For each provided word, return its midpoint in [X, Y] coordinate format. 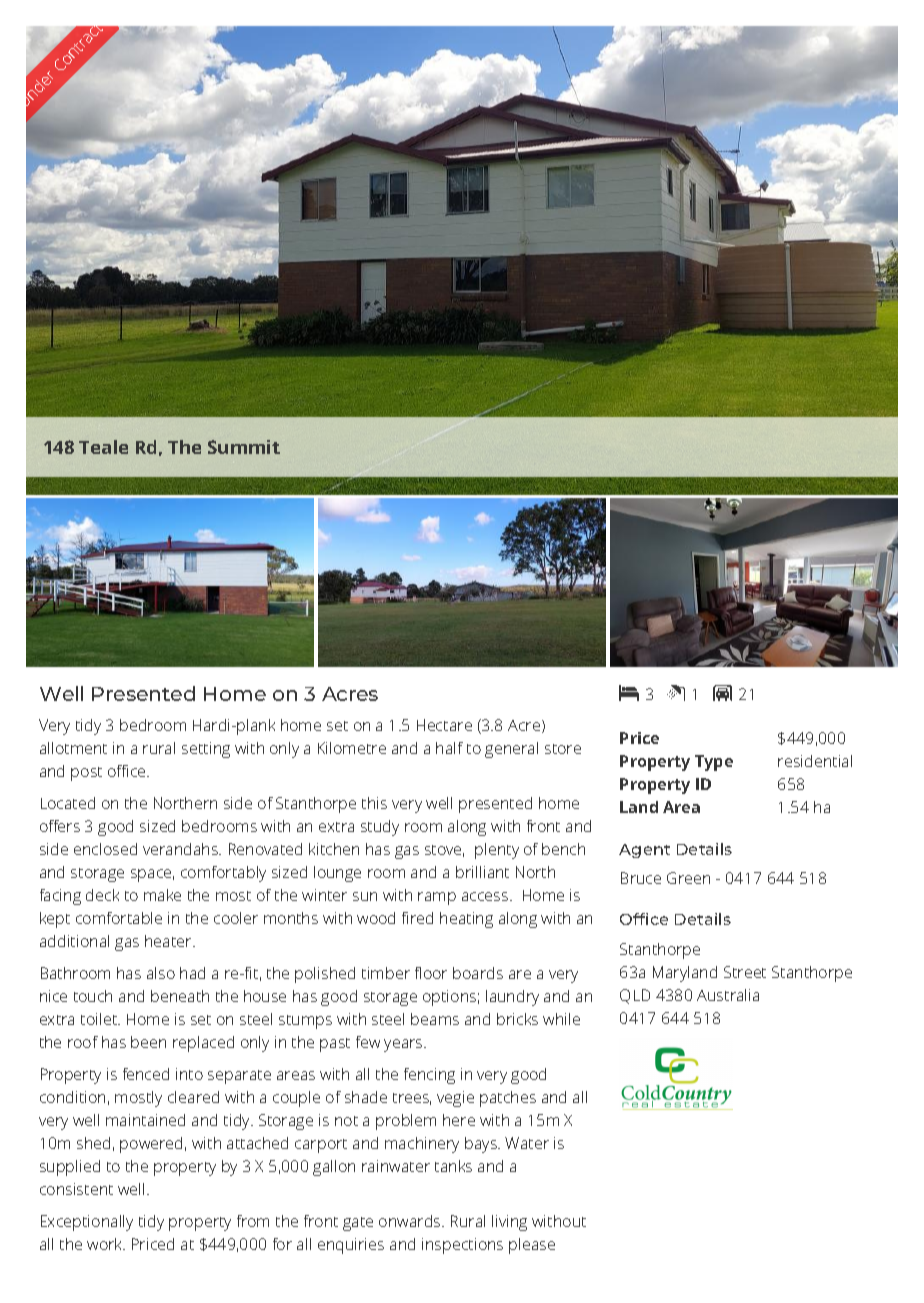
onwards [411, 1221]
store [563, 749]
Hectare [444, 725]
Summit [244, 447]
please [532, 1246]
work [106, 1244]
